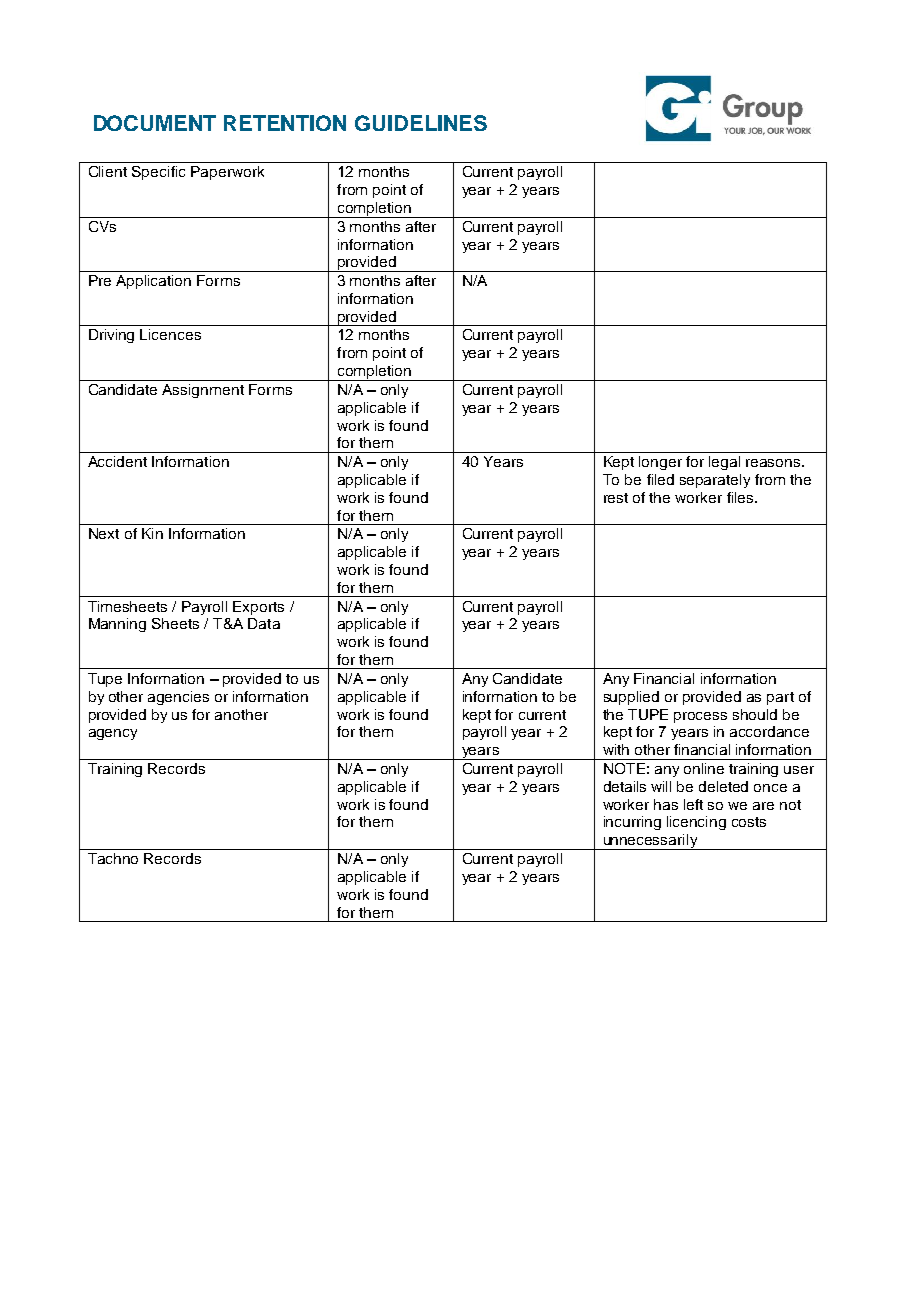 The width and height of the screenshot is (924, 1308). I want to click on GUIDELINES, so click(421, 123).
